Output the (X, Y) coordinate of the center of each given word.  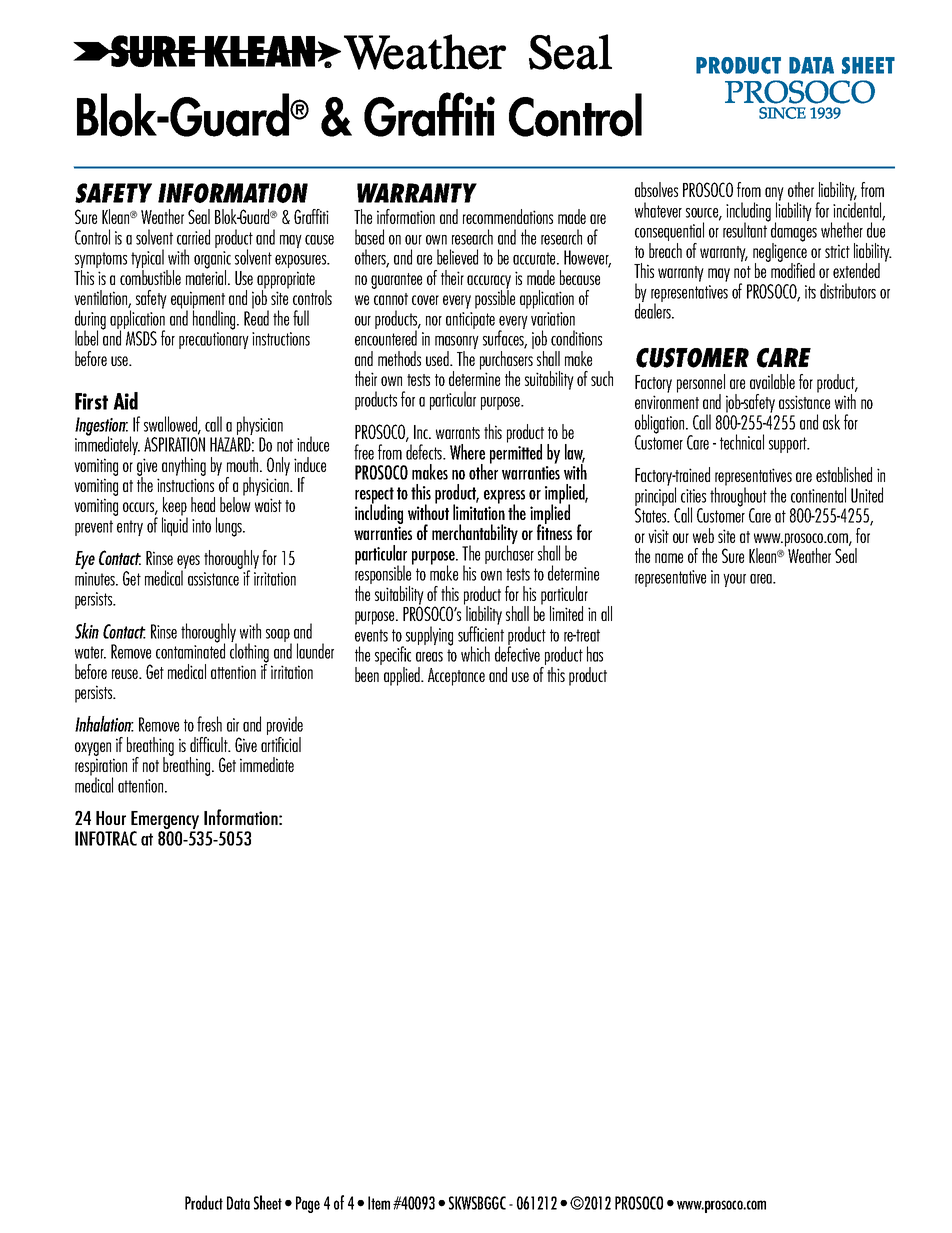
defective (517, 653)
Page (308, 1204)
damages (793, 232)
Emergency (166, 821)
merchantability (475, 535)
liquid (175, 525)
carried (193, 237)
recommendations (508, 216)
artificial (281, 744)
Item (379, 1203)
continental (818, 495)
